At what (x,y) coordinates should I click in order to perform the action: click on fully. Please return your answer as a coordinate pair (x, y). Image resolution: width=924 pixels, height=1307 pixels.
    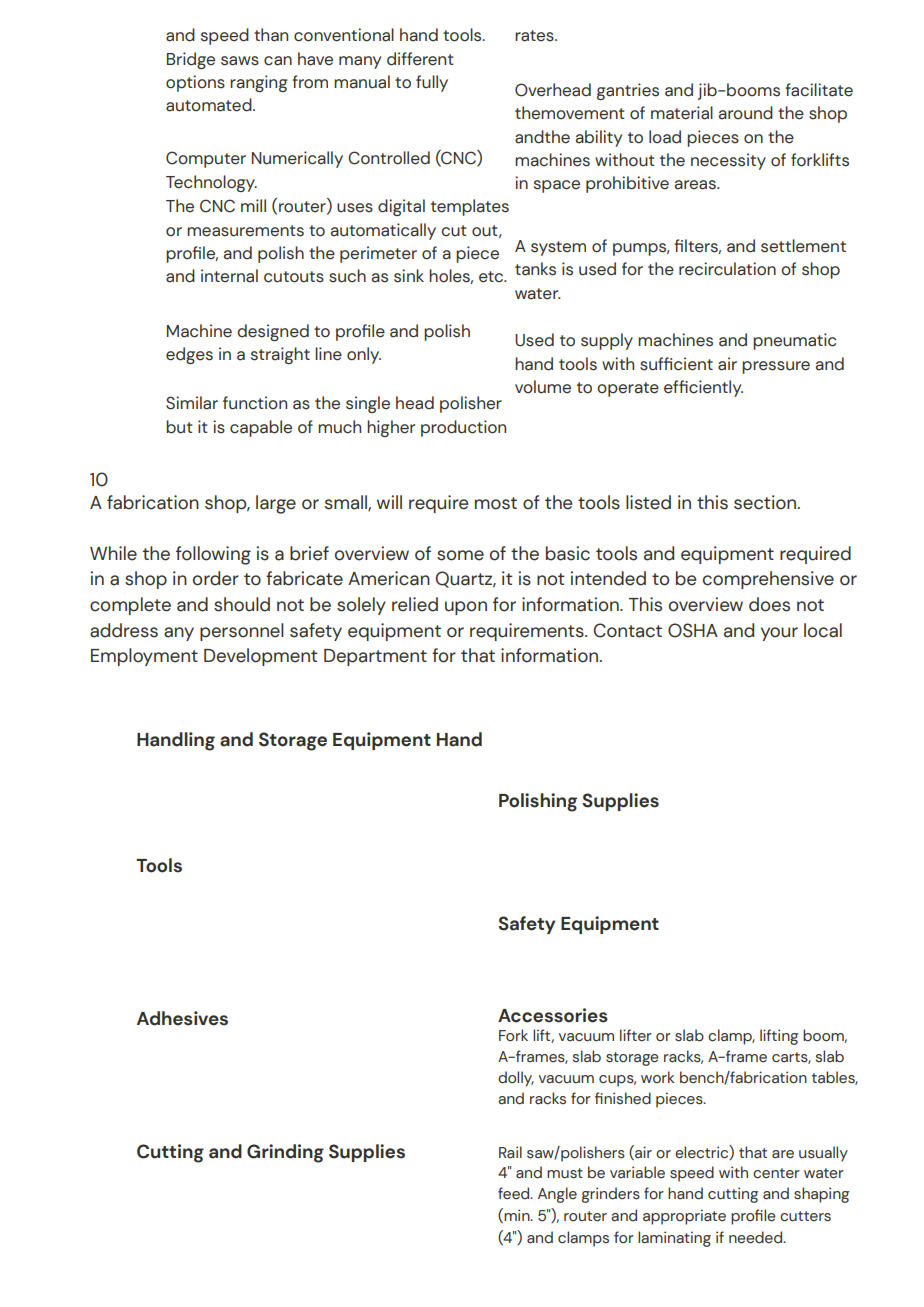
    Looking at the image, I should click on (432, 83).
